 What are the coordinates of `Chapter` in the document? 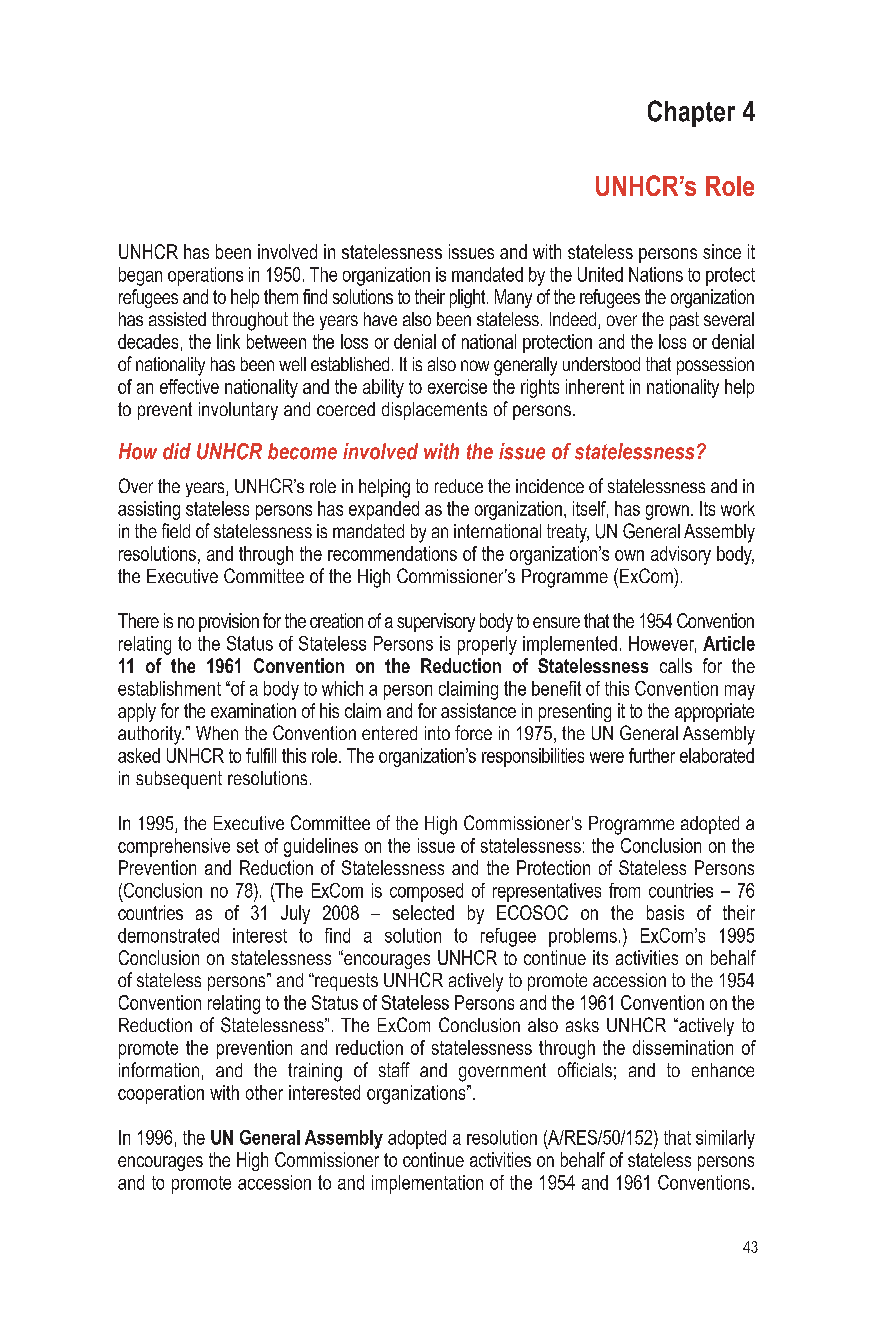 It's located at (691, 113).
